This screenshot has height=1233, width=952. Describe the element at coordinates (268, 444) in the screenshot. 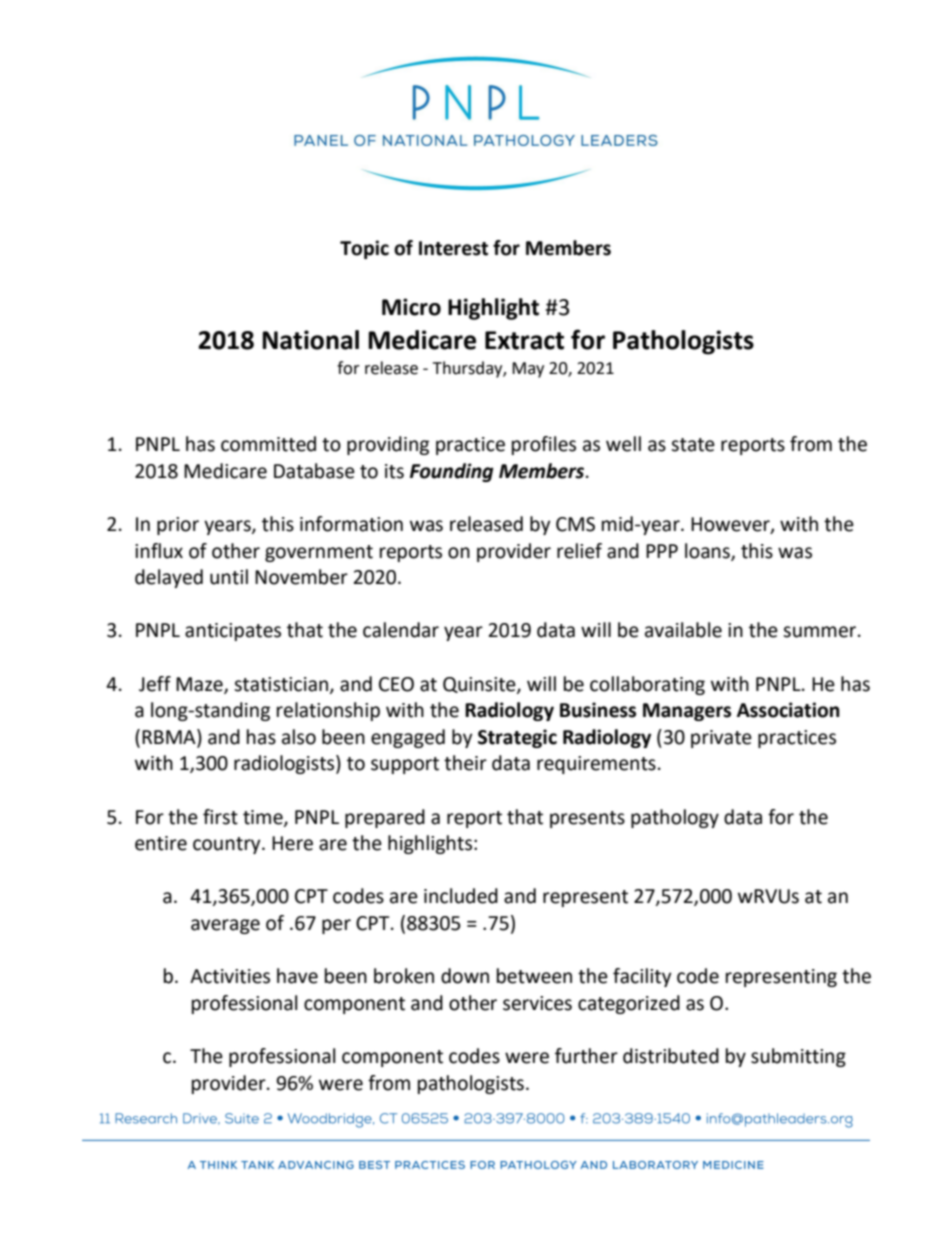

I see `committed` at that location.
